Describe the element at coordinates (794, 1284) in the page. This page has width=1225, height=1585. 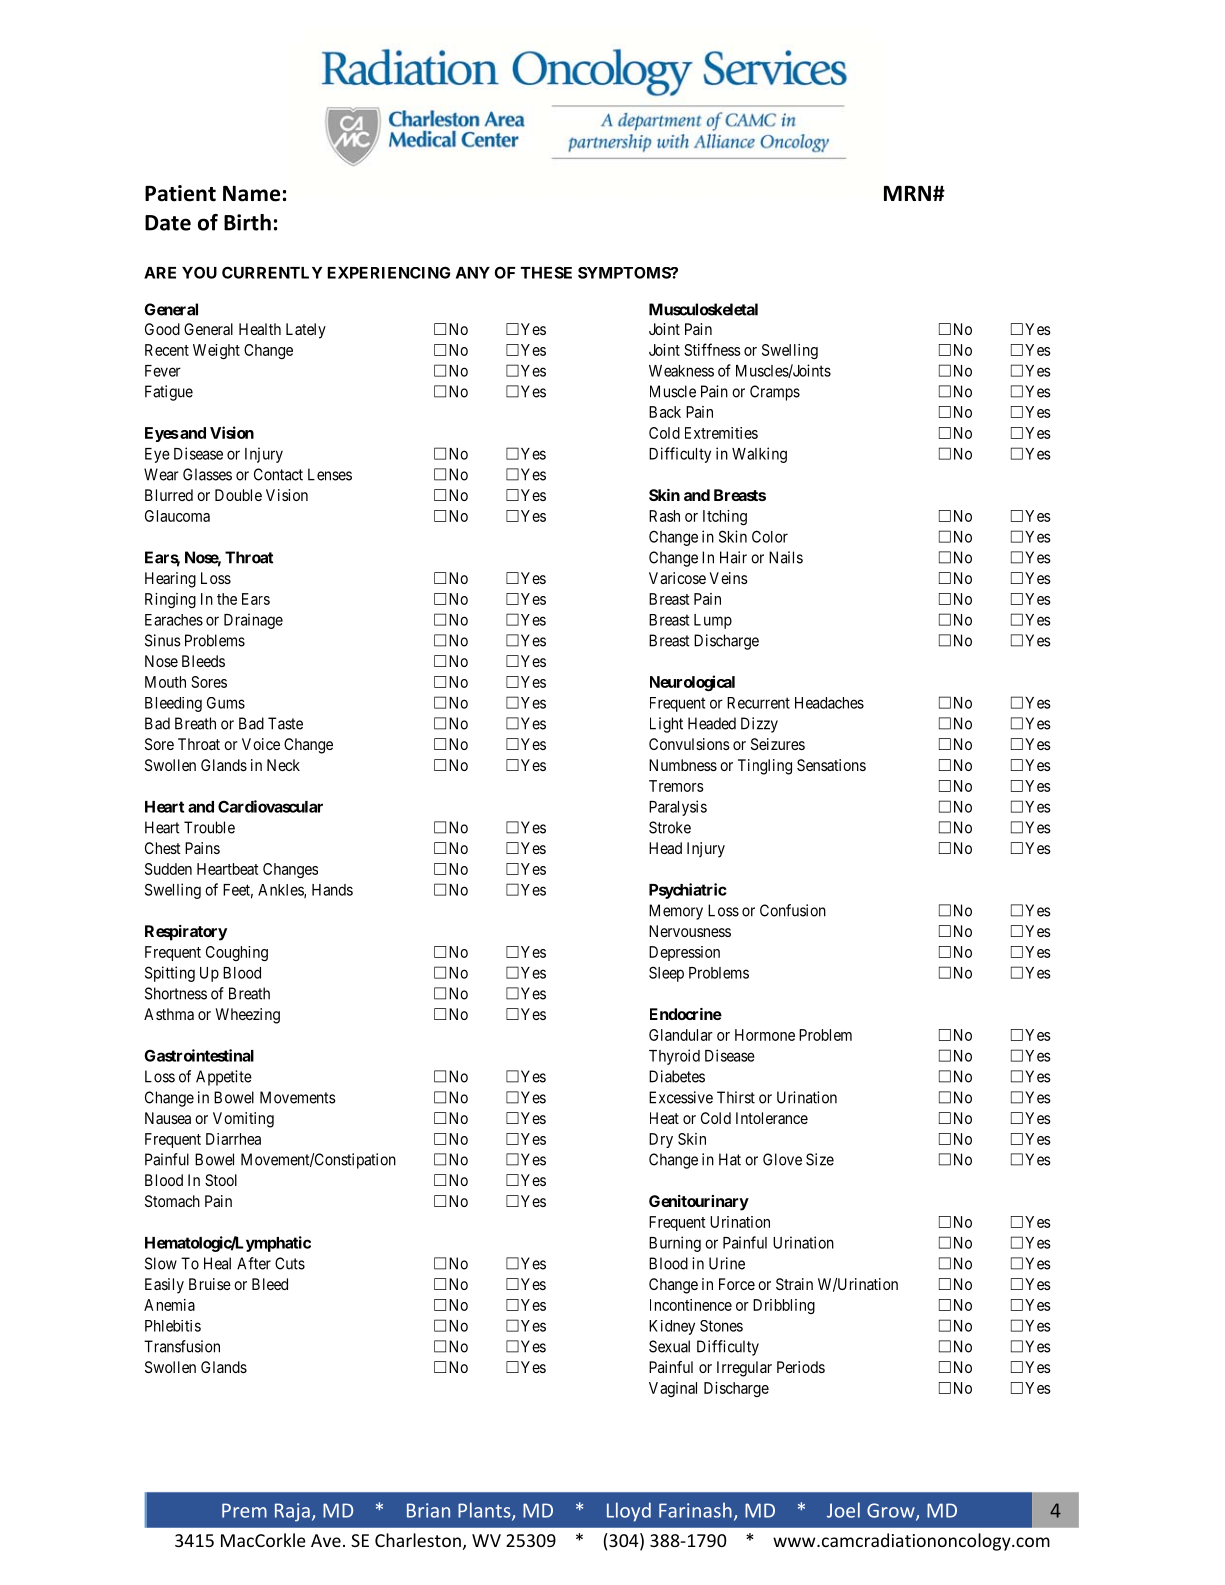
I see `Strain` at that location.
